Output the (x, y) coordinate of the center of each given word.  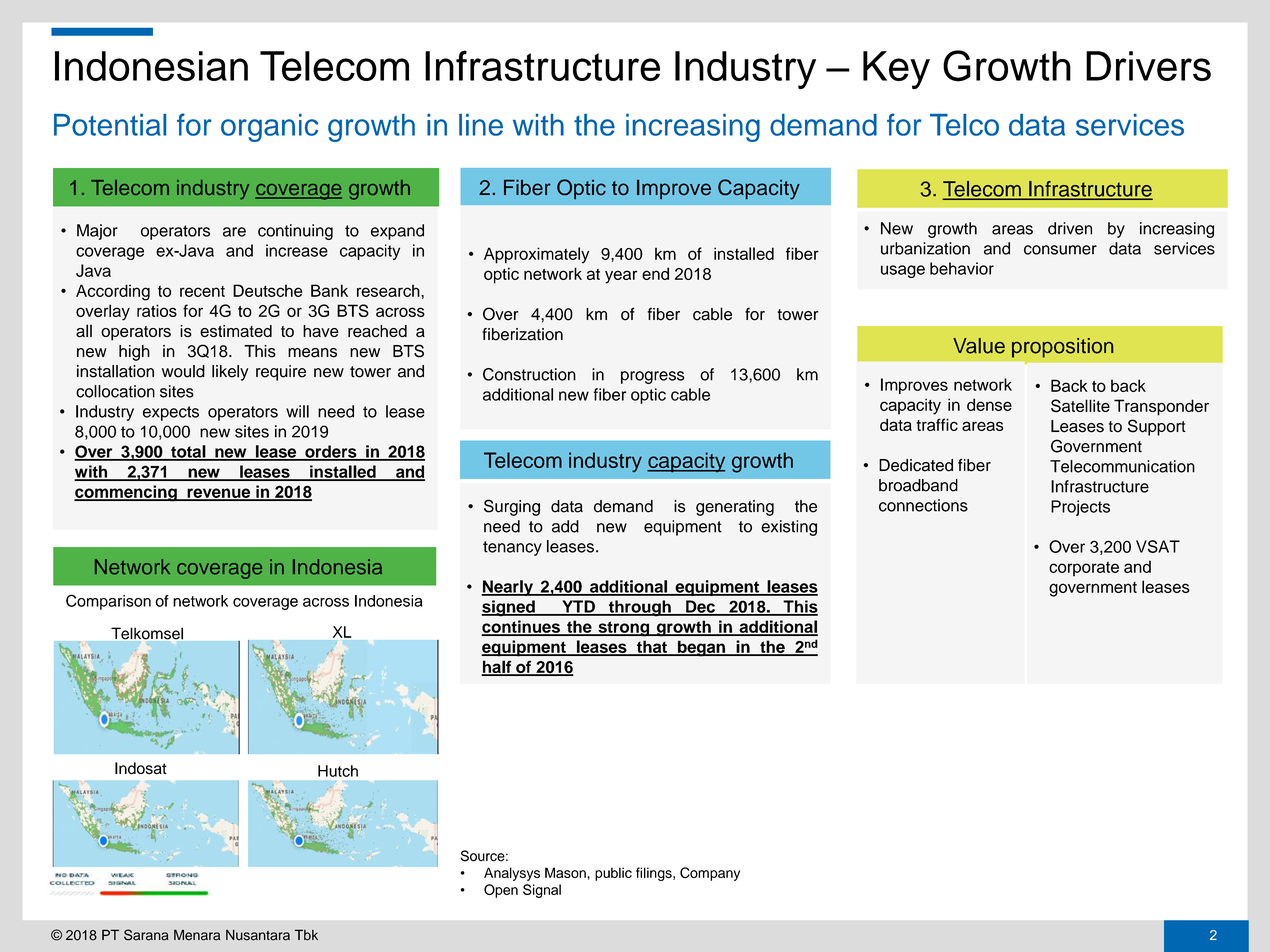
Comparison (108, 602)
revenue (219, 494)
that (652, 647)
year (621, 277)
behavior (962, 268)
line (481, 125)
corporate (1084, 569)
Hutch (338, 771)
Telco (964, 125)
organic (269, 128)
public (613, 874)
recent (202, 291)
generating (735, 508)
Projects (1080, 508)
